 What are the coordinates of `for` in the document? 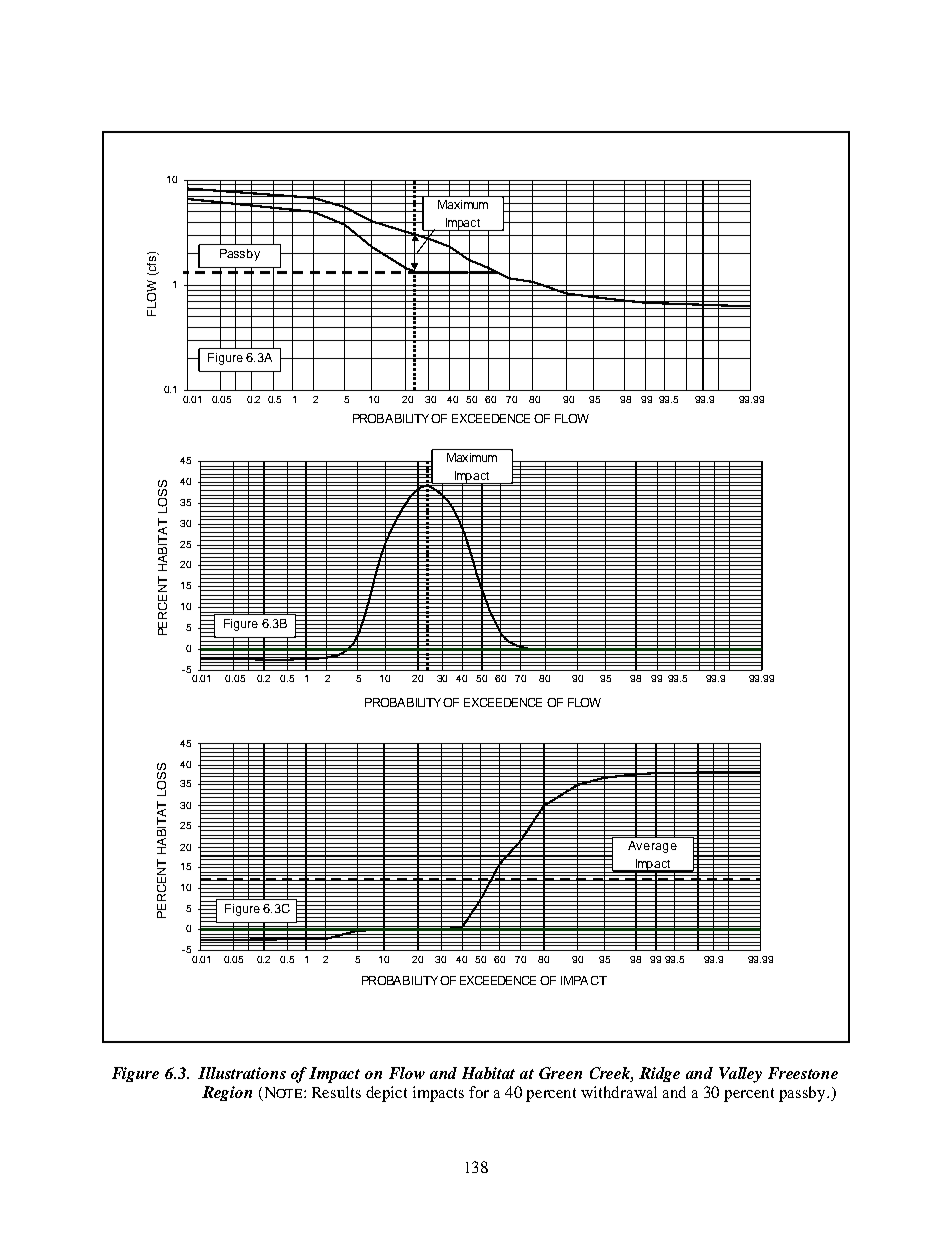 It's located at (479, 1092).
